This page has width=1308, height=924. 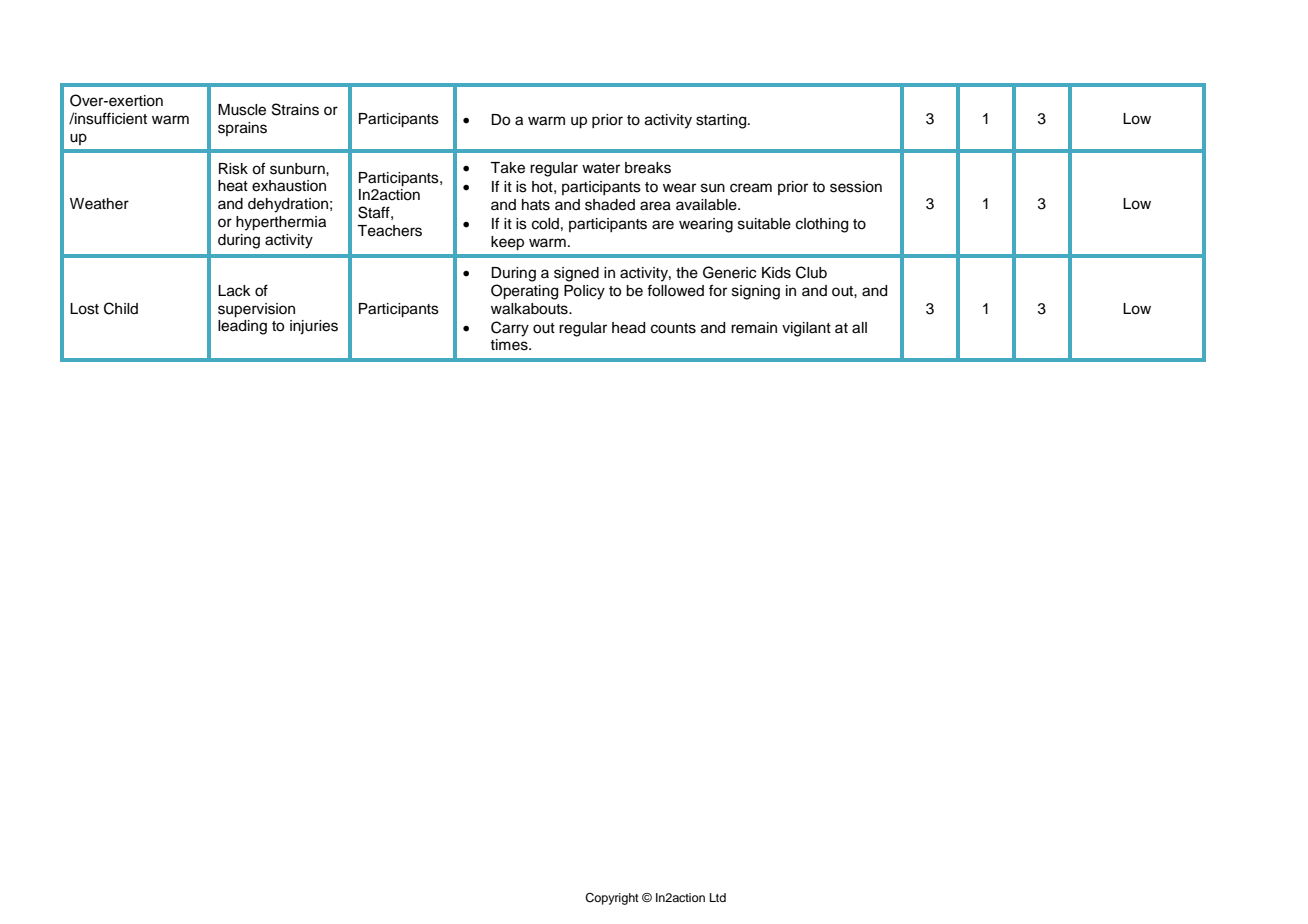 What do you see at coordinates (718, 897) in the page?
I see `Ltd` at bounding box center [718, 897].
